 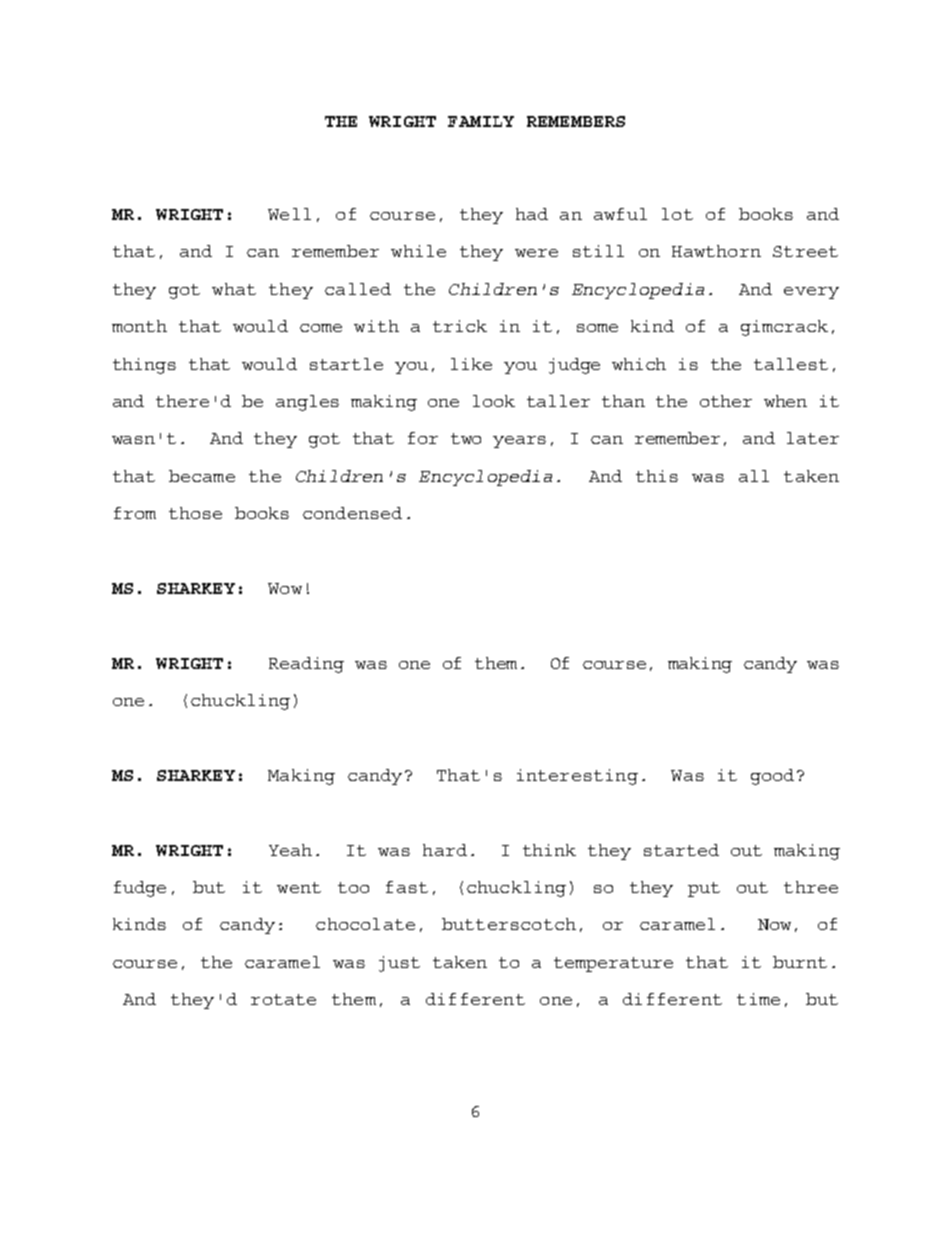 I want to click on rotate, so click(x=283, y=999).
